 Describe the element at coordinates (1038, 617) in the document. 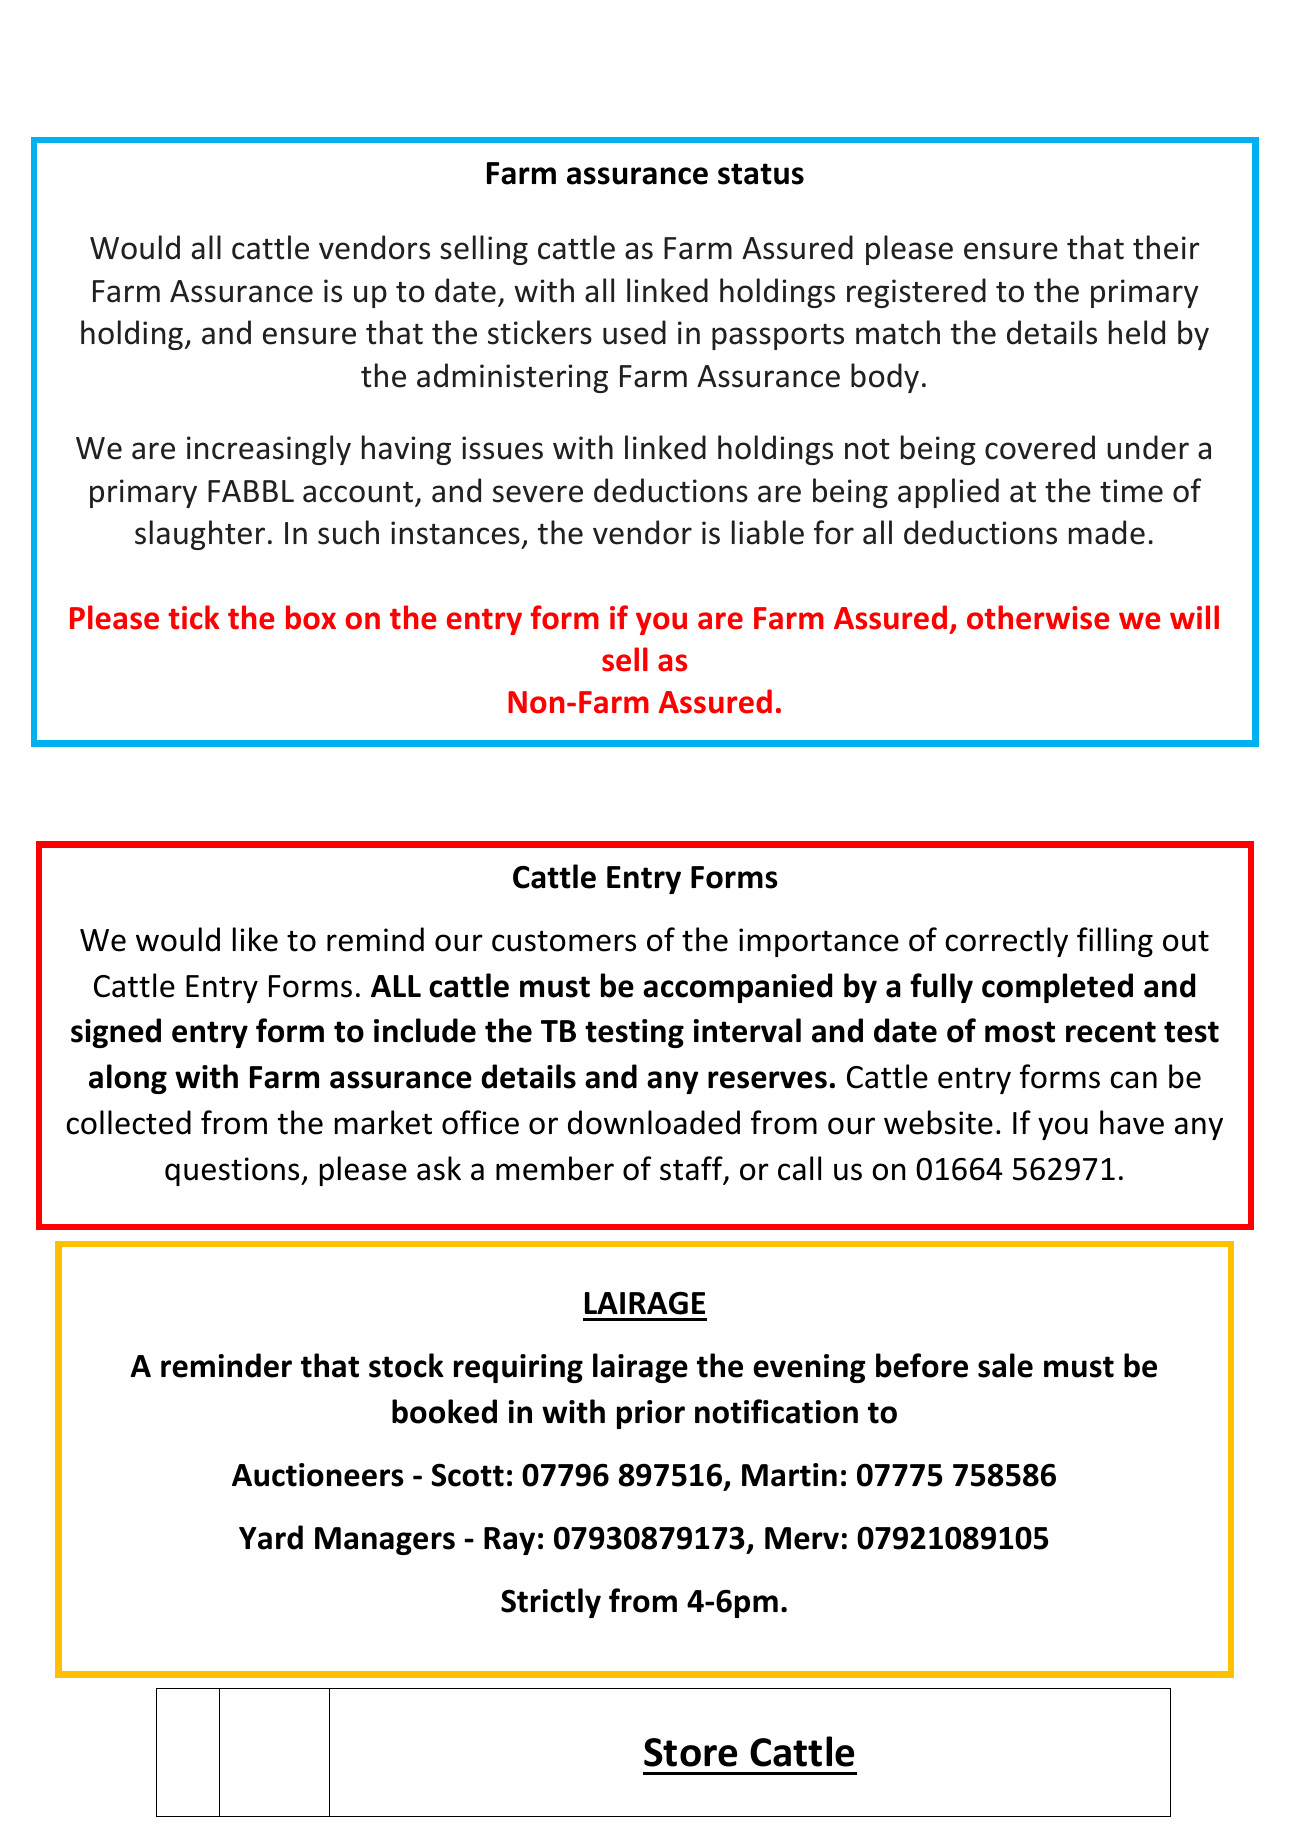

I see `otherwise` at that location.
